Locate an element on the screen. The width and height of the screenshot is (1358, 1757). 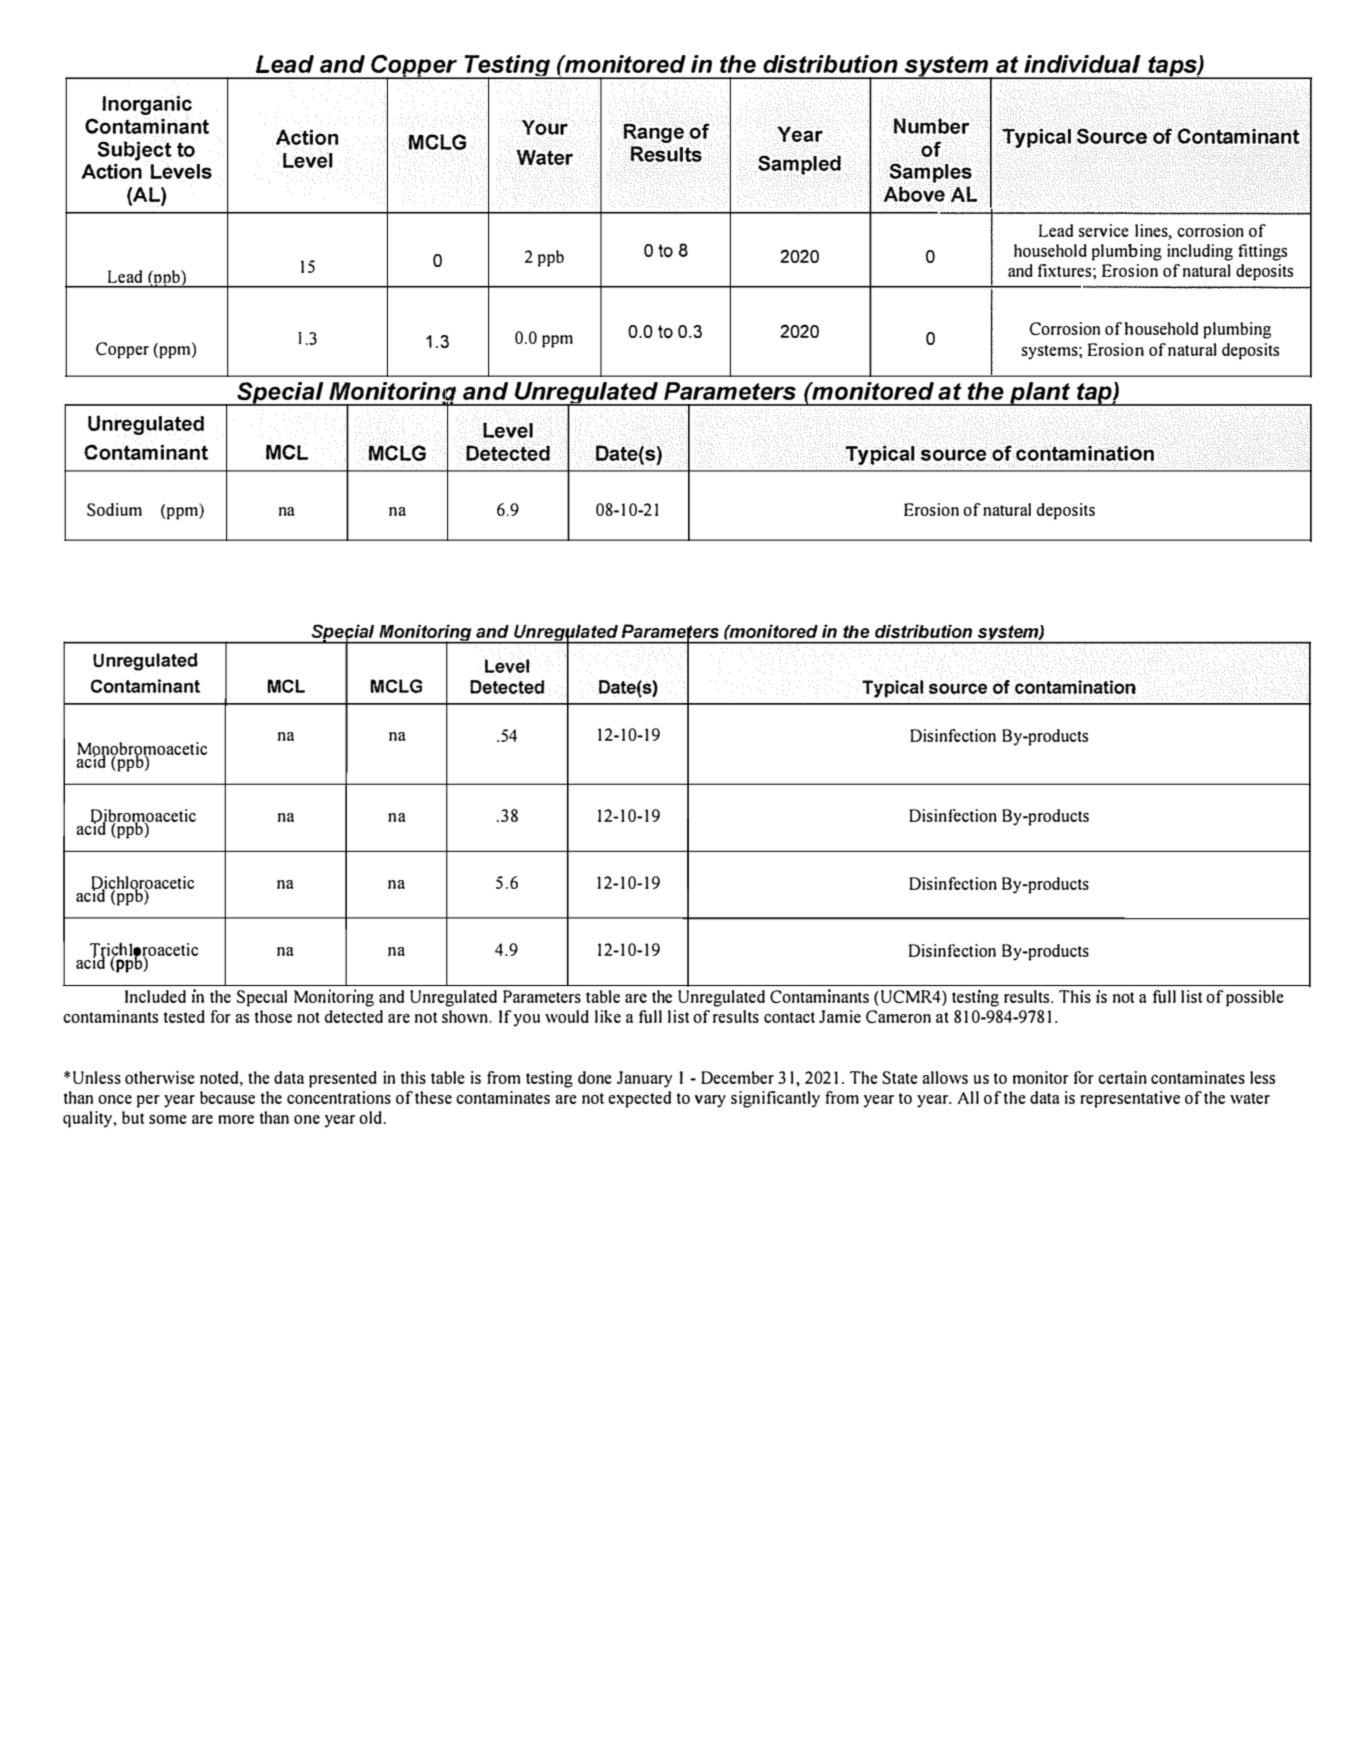
Range is located at coordinates (653, 133).
